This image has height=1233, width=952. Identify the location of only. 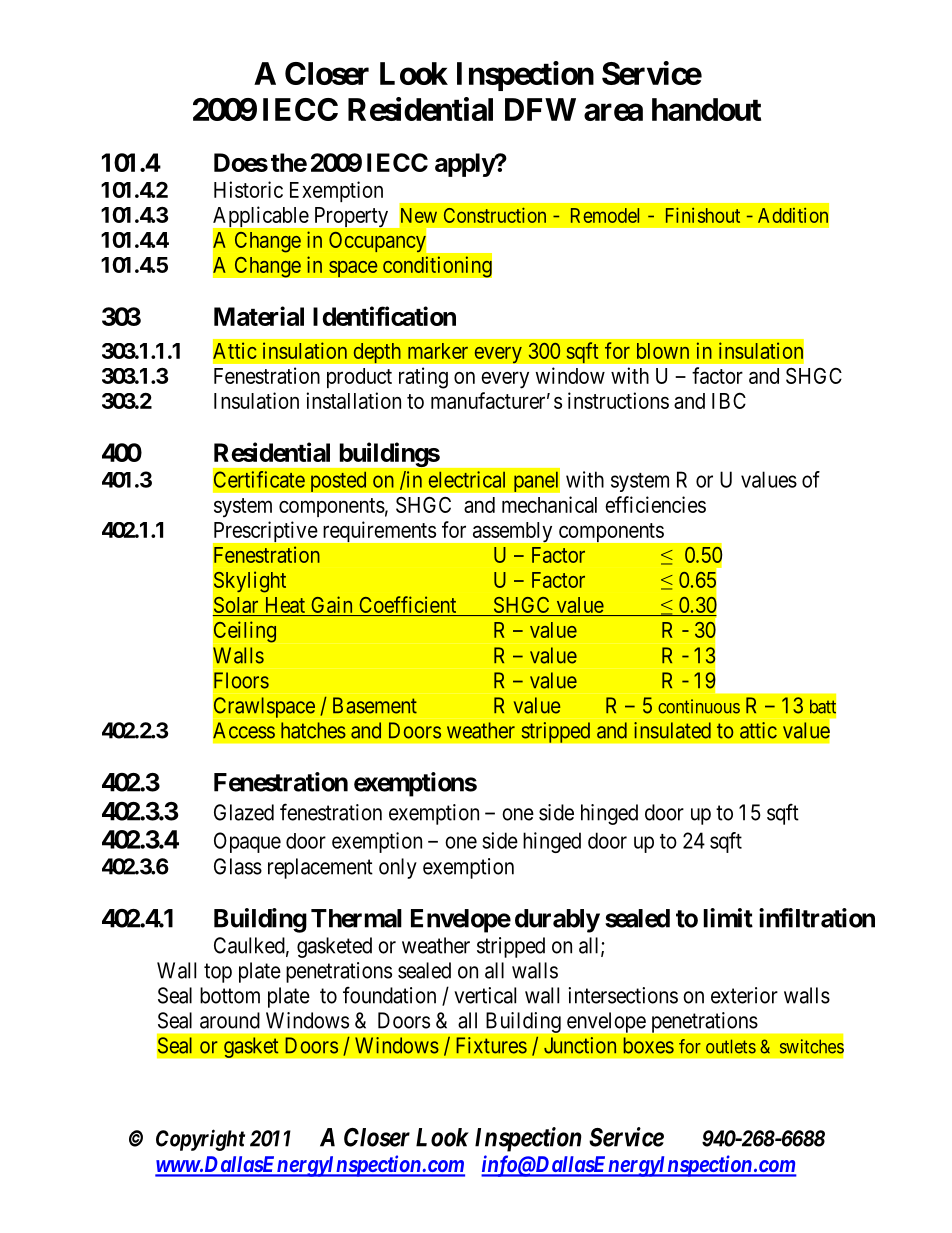
(398, 868).
